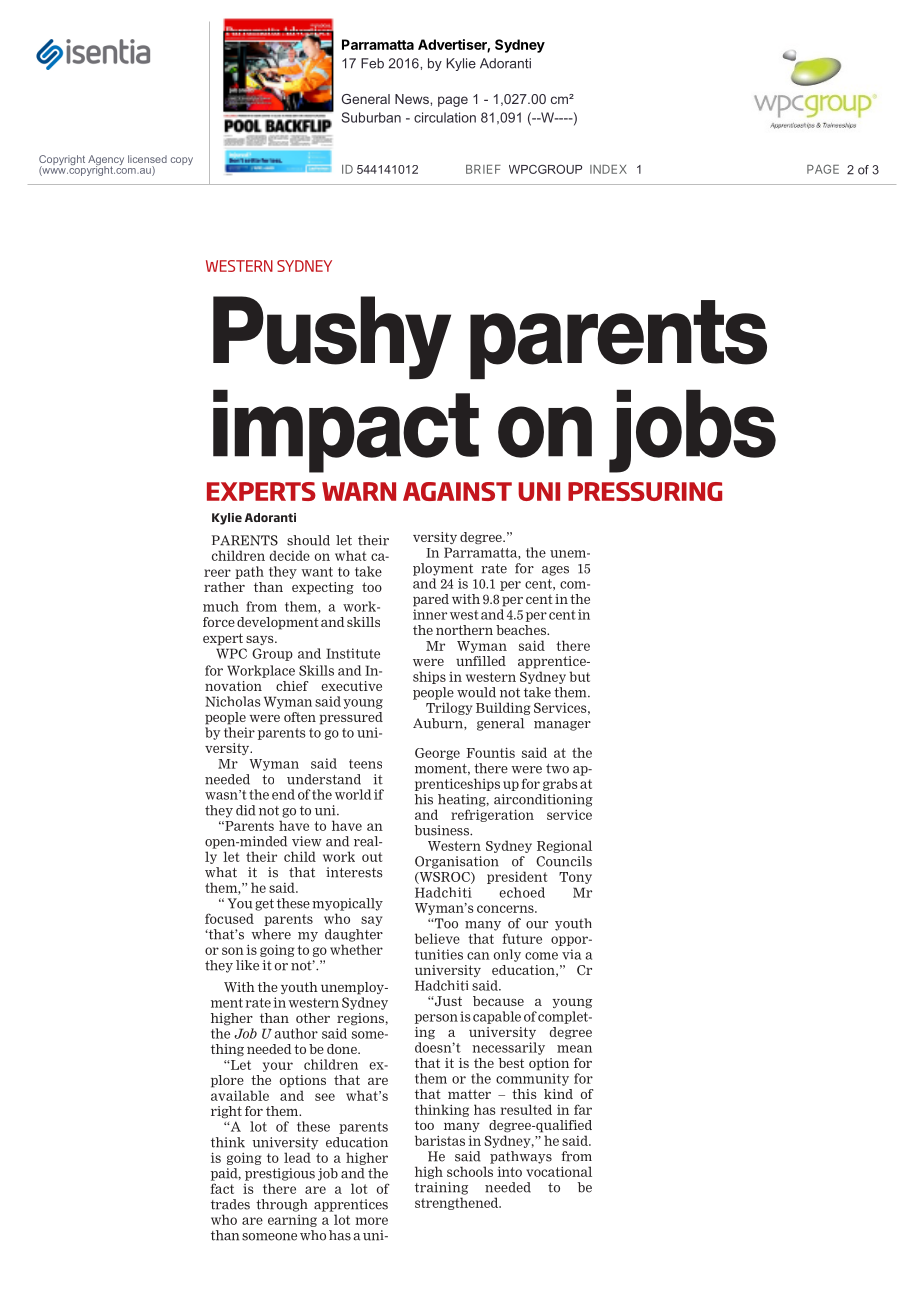  What do you see at coordinates (413, 99) in the screenshot?
I see `News` at bounding box center [413, 99].
